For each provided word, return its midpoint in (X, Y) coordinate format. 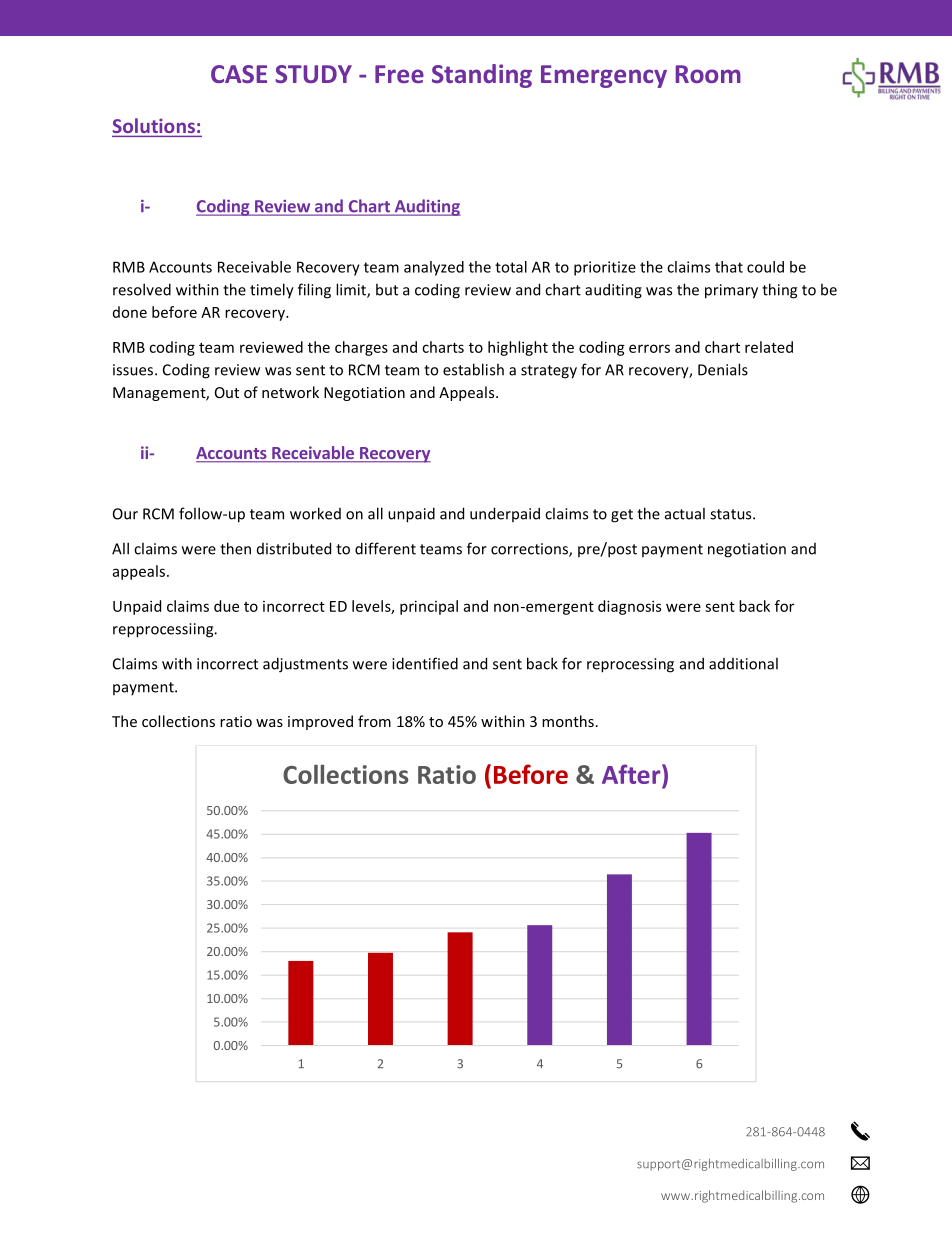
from (374, 721)
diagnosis (629, 607)
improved (320, 722)
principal (429, 607)
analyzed (434, 268)
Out (227, 392)
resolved (142, 289)
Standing (482, 76)
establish (473, 369)
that (729, 267)
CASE (239, 74)
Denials (723, 369)
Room (708, 74)
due (226, 606)
